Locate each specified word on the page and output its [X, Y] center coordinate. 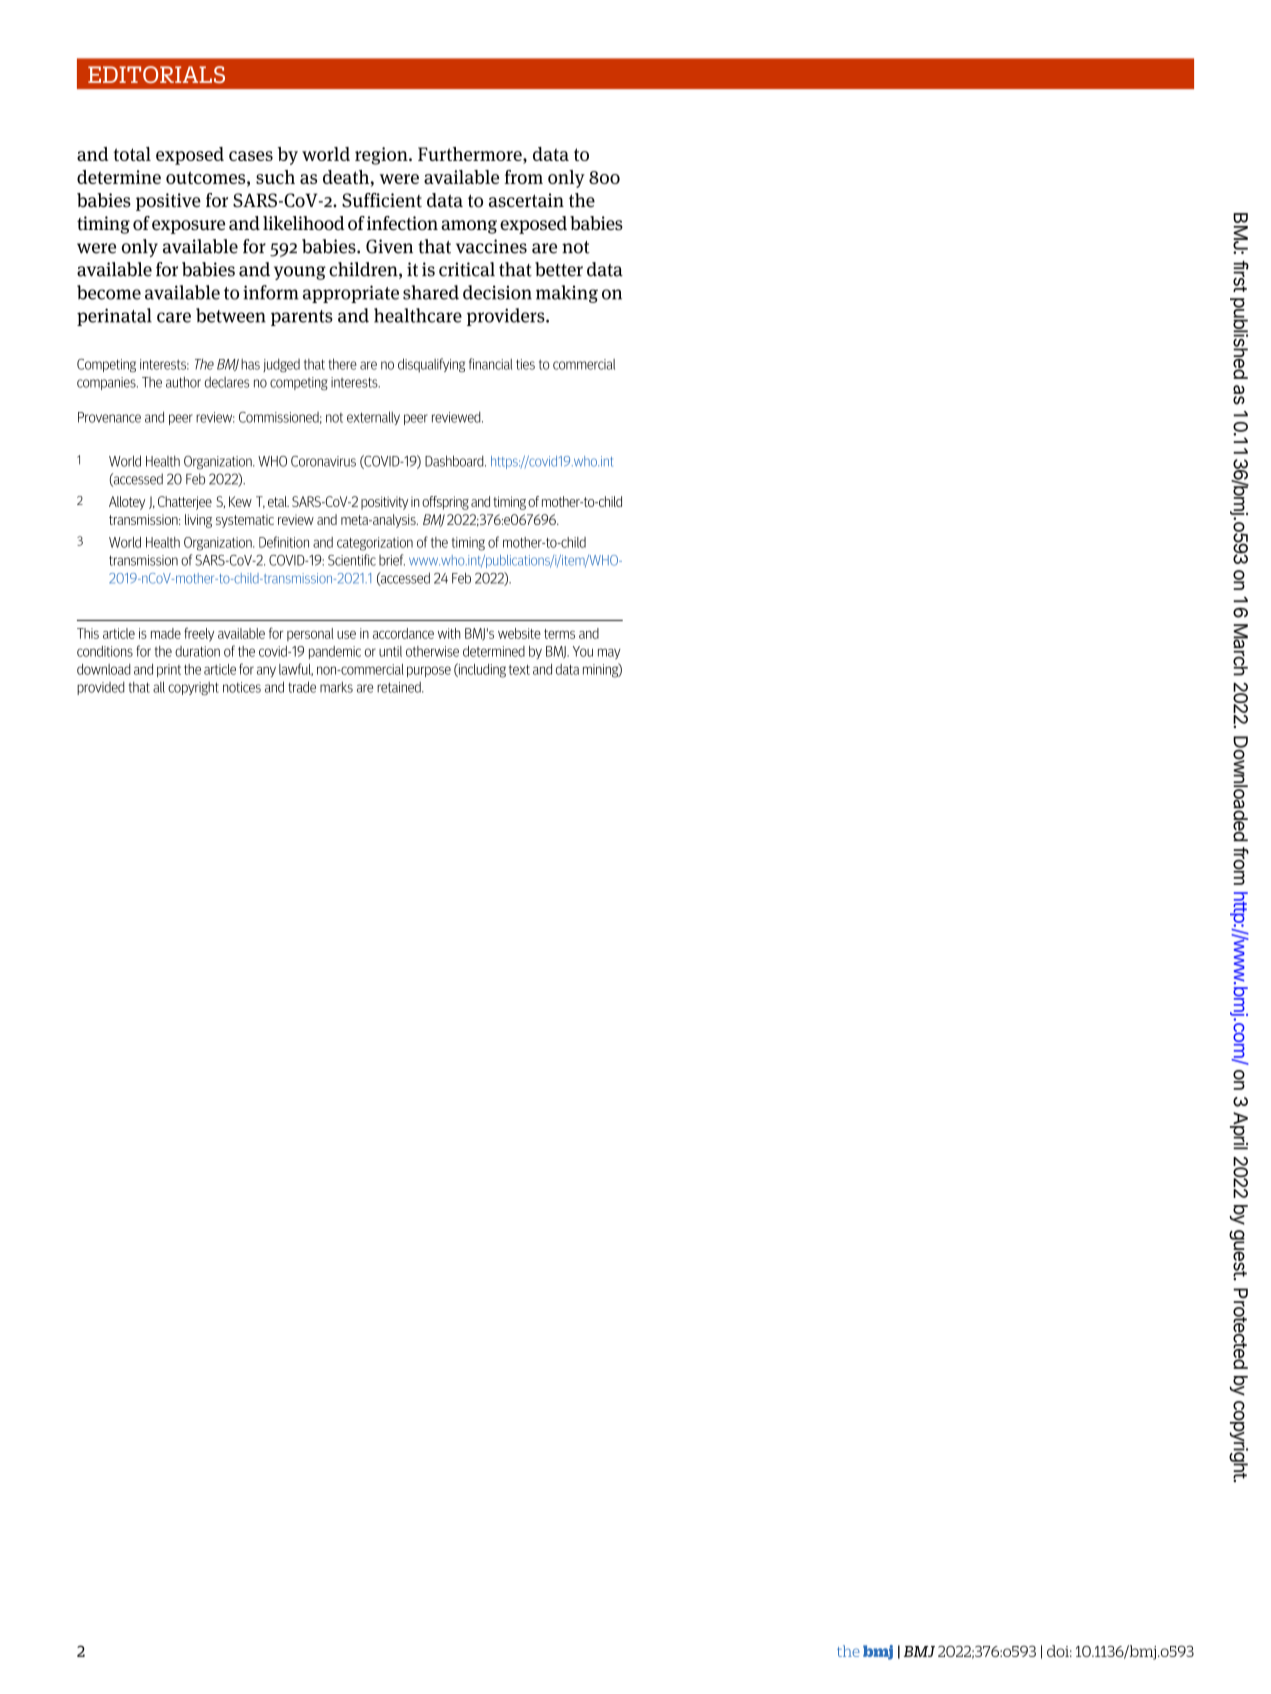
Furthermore [471, 155]
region [382, 156]
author [183, 382]
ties [525, 364]
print [169, 670]
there [343, 364]
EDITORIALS [156, 74]
